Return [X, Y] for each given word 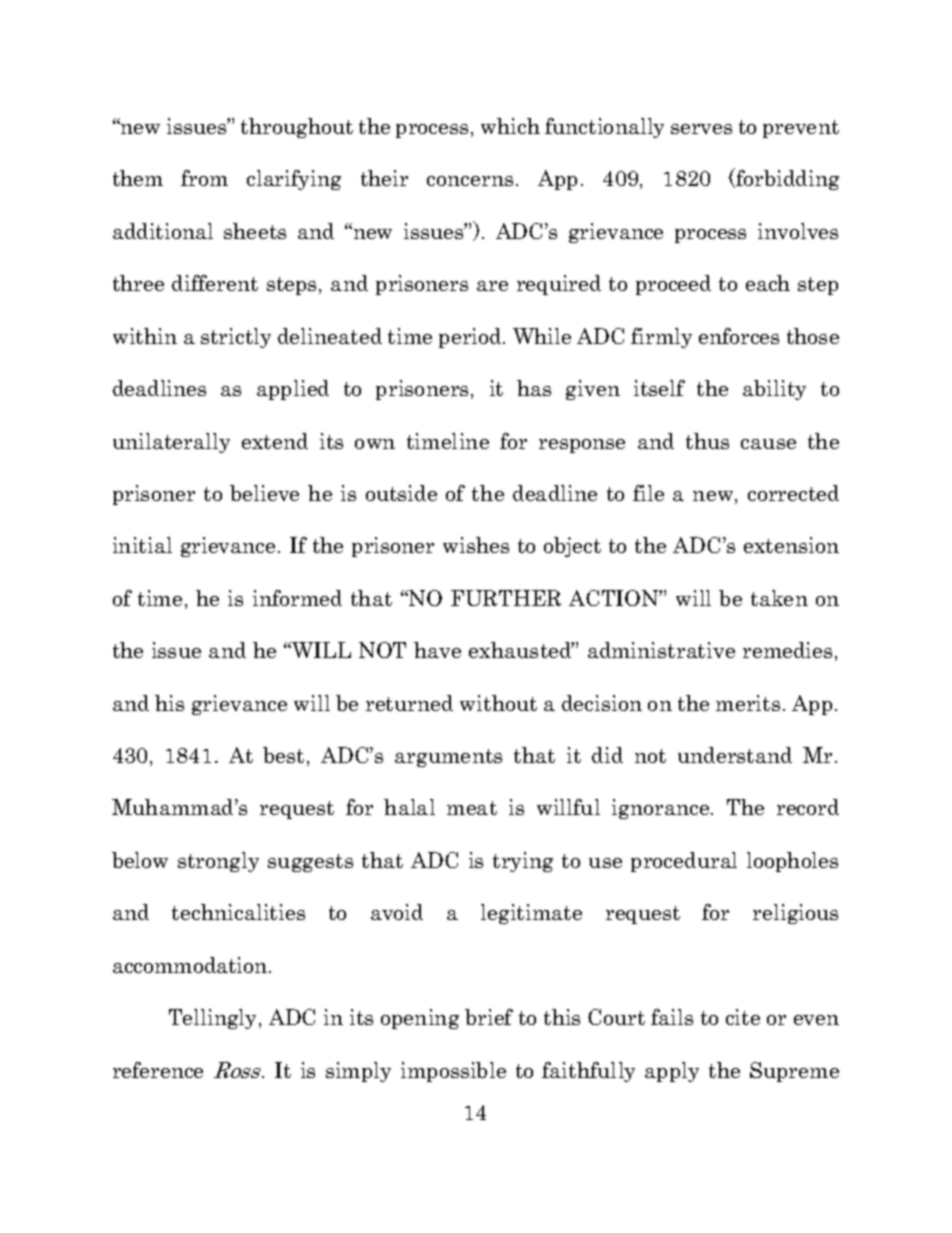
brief [489, 1017]
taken [779, 598]
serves [701, 129]
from [204, 178]
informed [297, 598]
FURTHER [506, 598]
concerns [470, 181]
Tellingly [214, 1019]
